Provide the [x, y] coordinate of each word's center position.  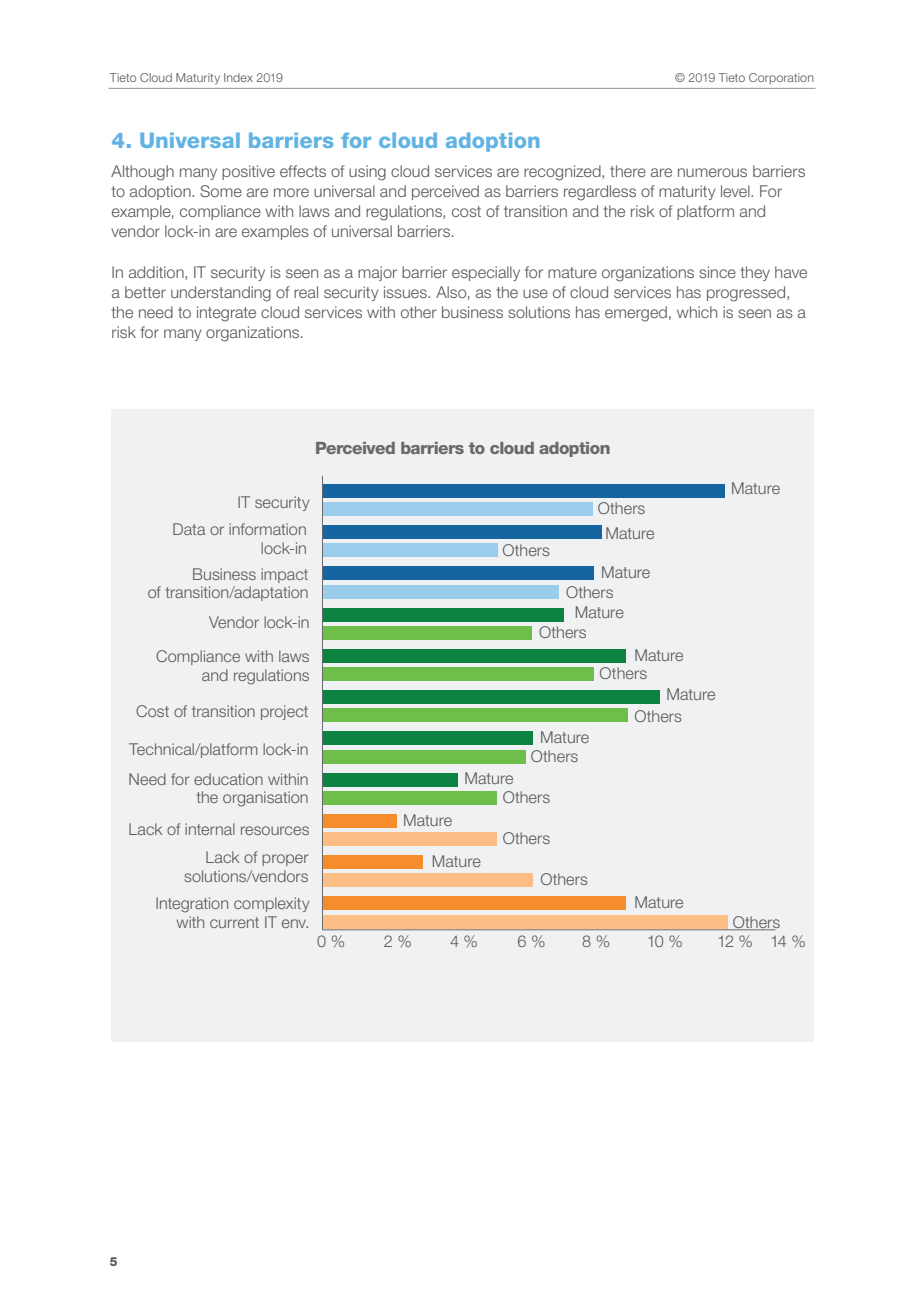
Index [238, 77]
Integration [192, 905]
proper [285, 860]
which [697, 312]
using [367, 173]
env [295, 923]
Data [189, 529]
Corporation [781, 78]
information [267, 529]
